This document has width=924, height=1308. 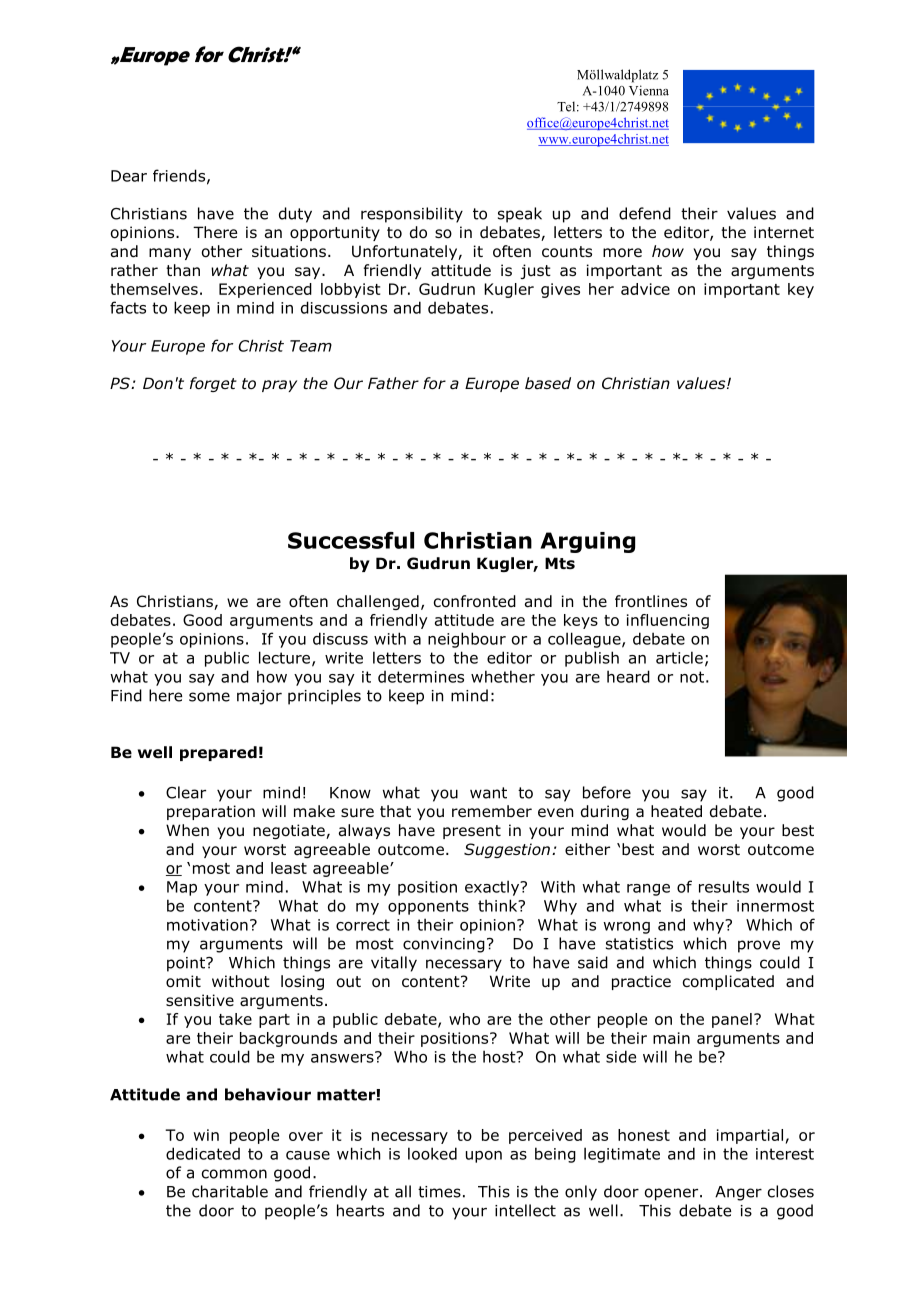 I want to click on neighbour, so click(x=467, y=640).
